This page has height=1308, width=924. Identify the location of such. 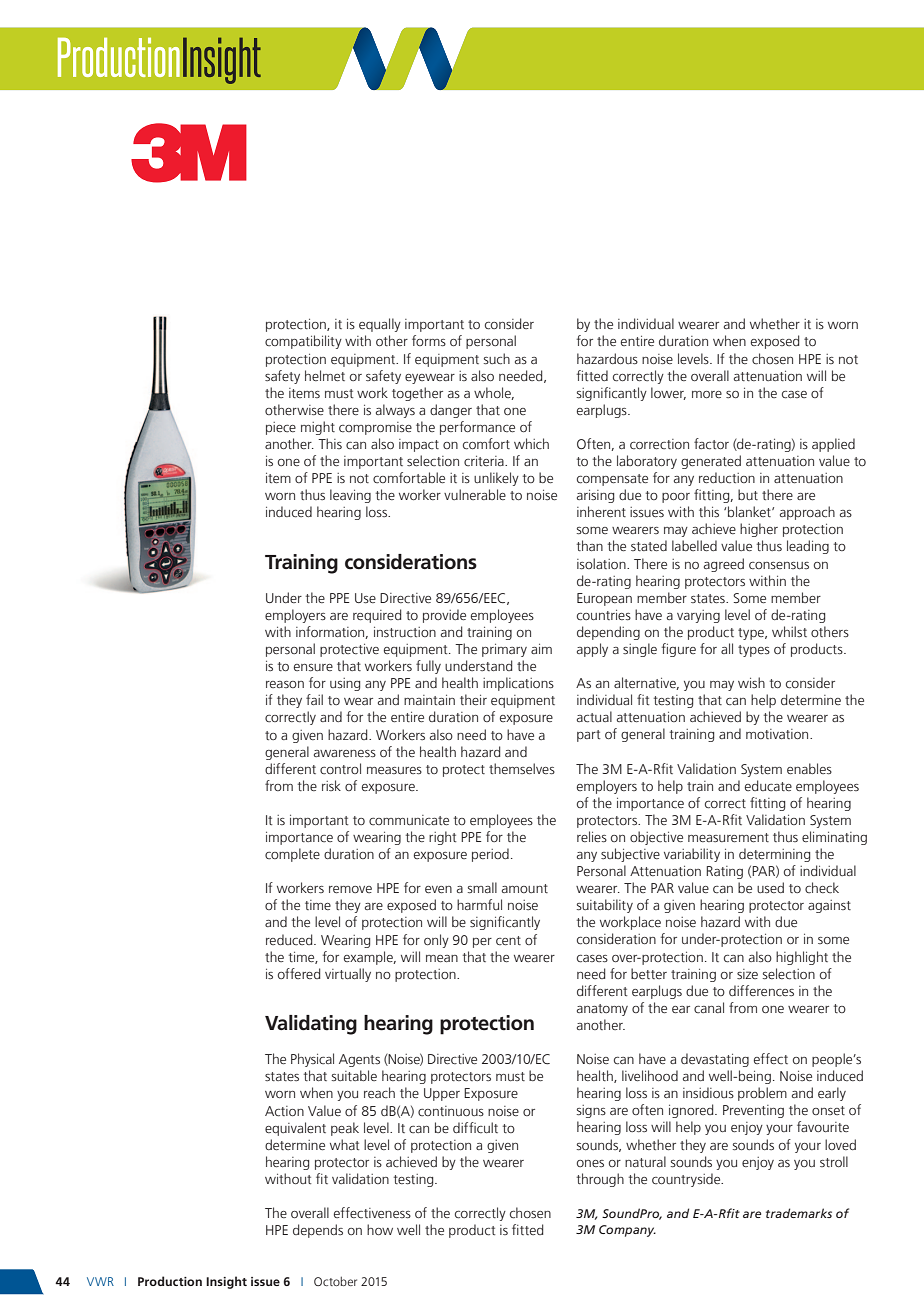
(497, 359).
